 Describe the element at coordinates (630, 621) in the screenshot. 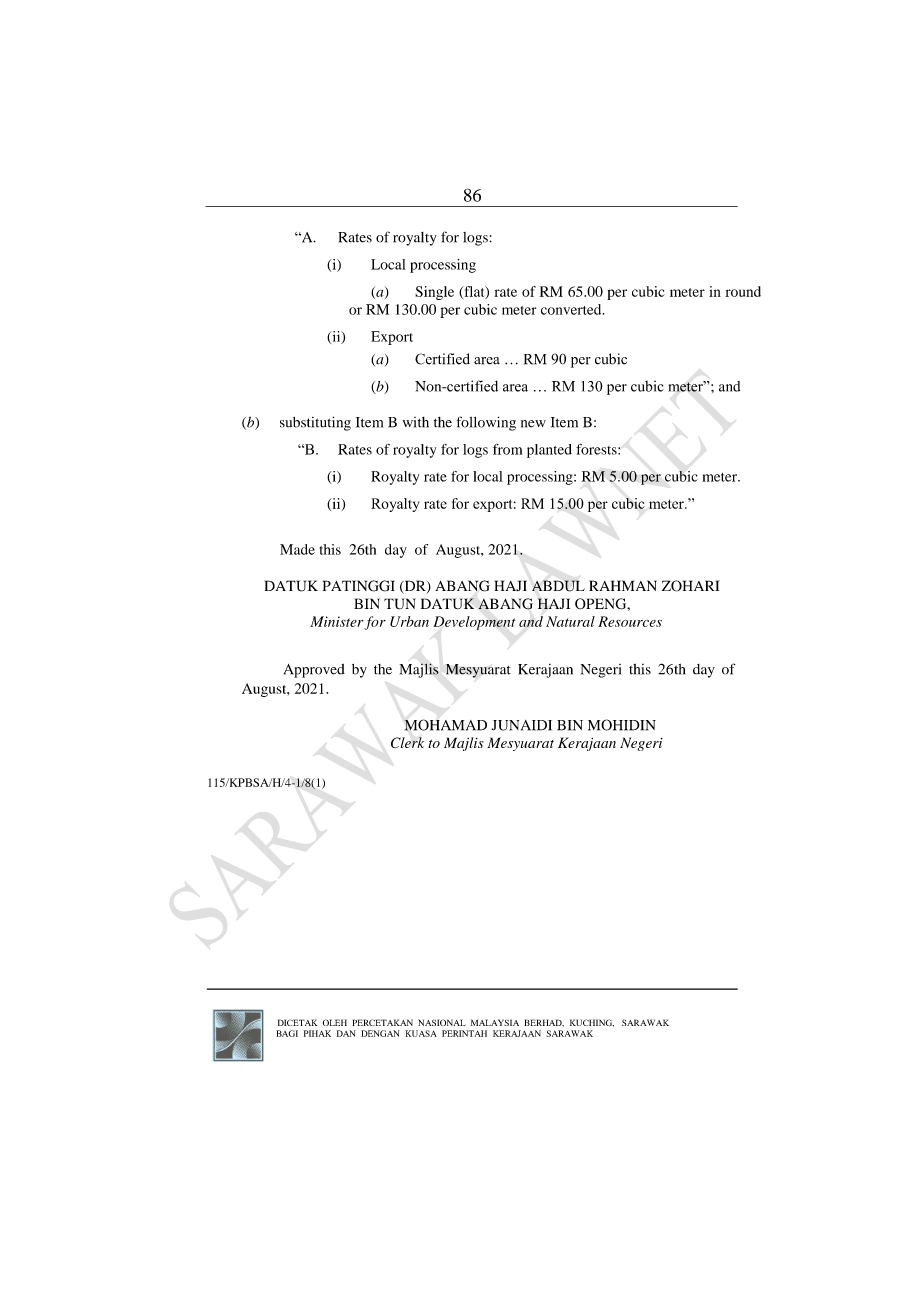

I see `Resources` at that location.
